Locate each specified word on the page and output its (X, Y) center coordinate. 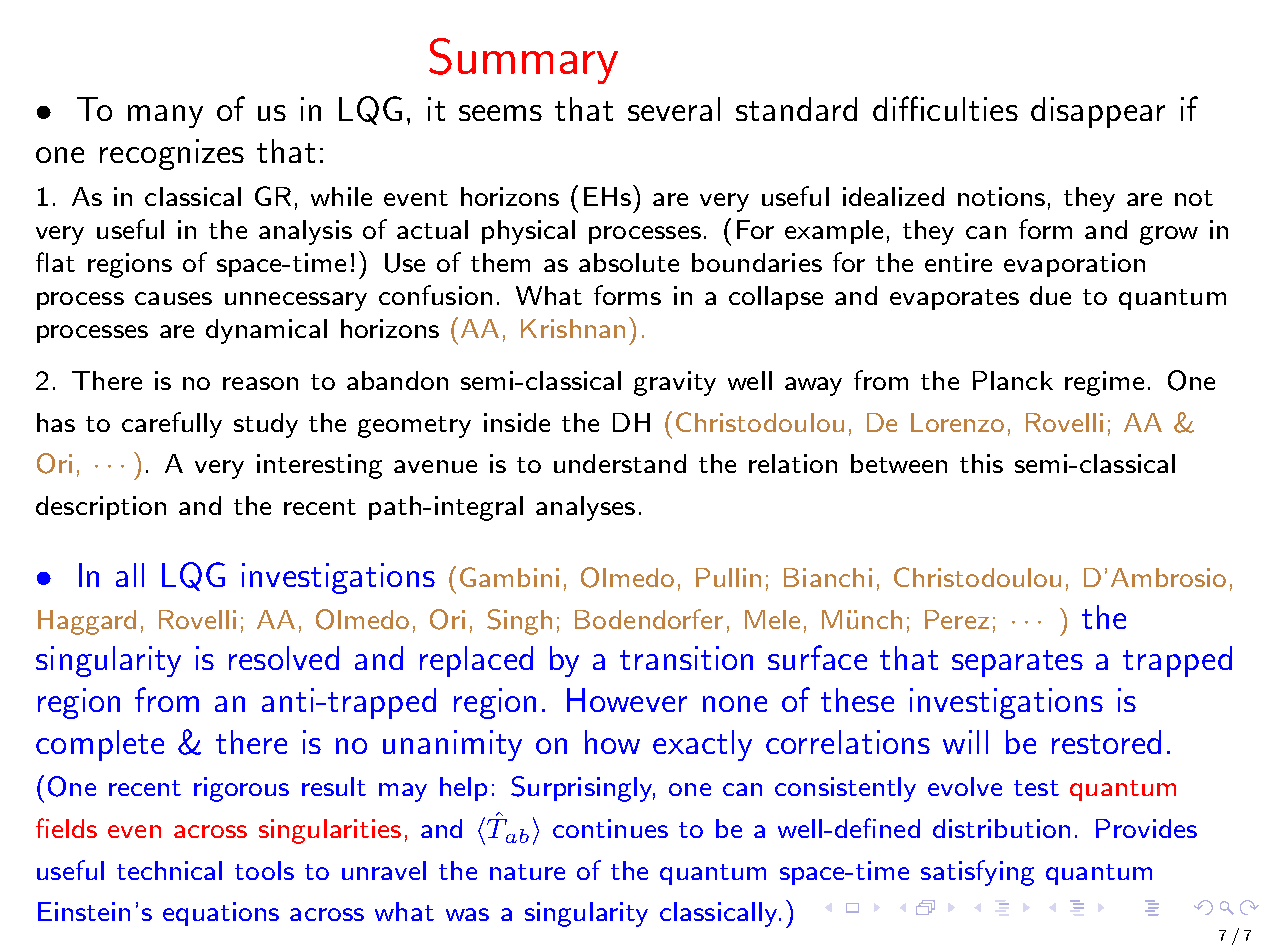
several (674, 109)
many (165, 116)
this (981, 463)
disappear (1098, 112)
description (101, 508)
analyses (585, 508)
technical (169, 870)
